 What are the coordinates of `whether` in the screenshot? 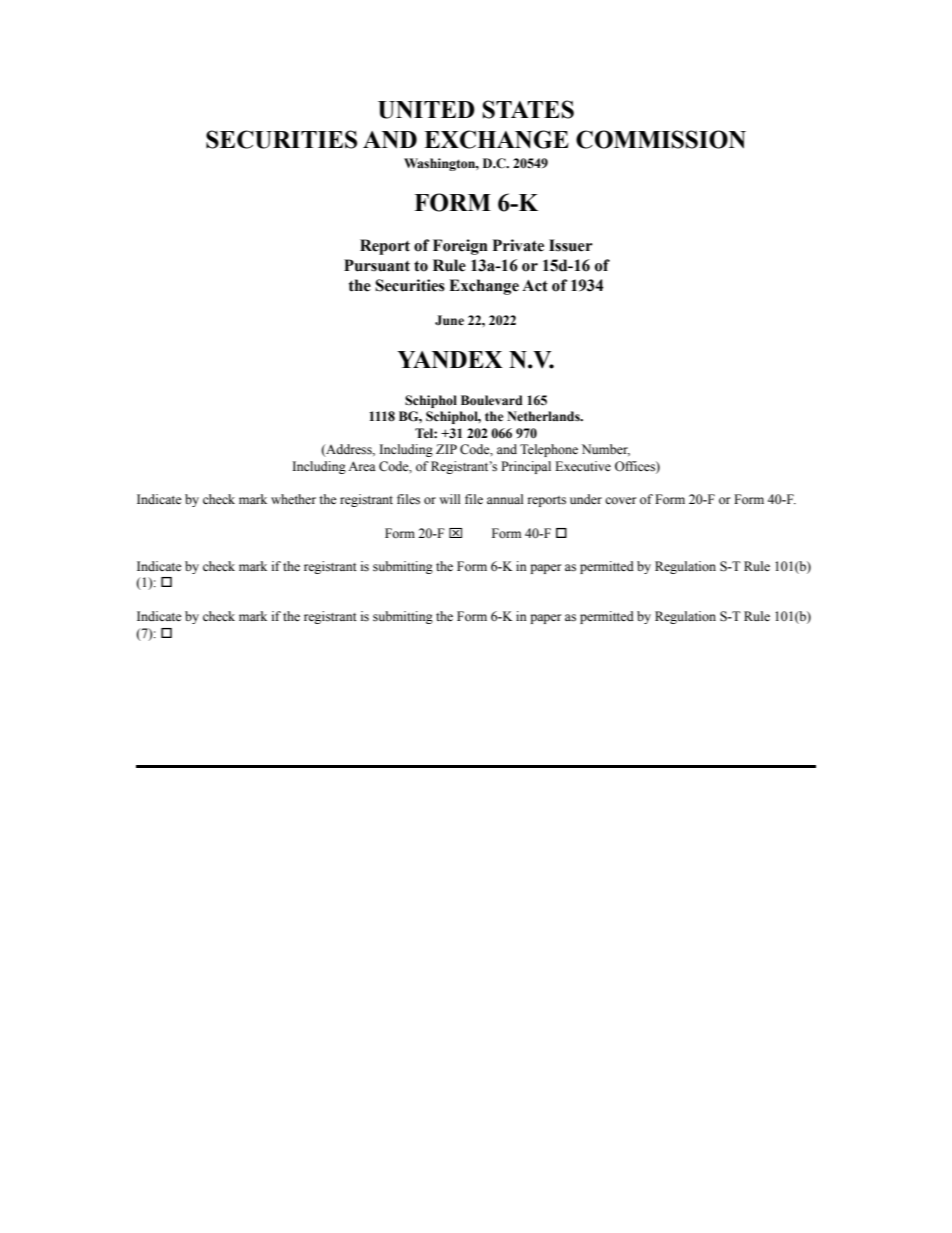 It's located at (293, 499).
